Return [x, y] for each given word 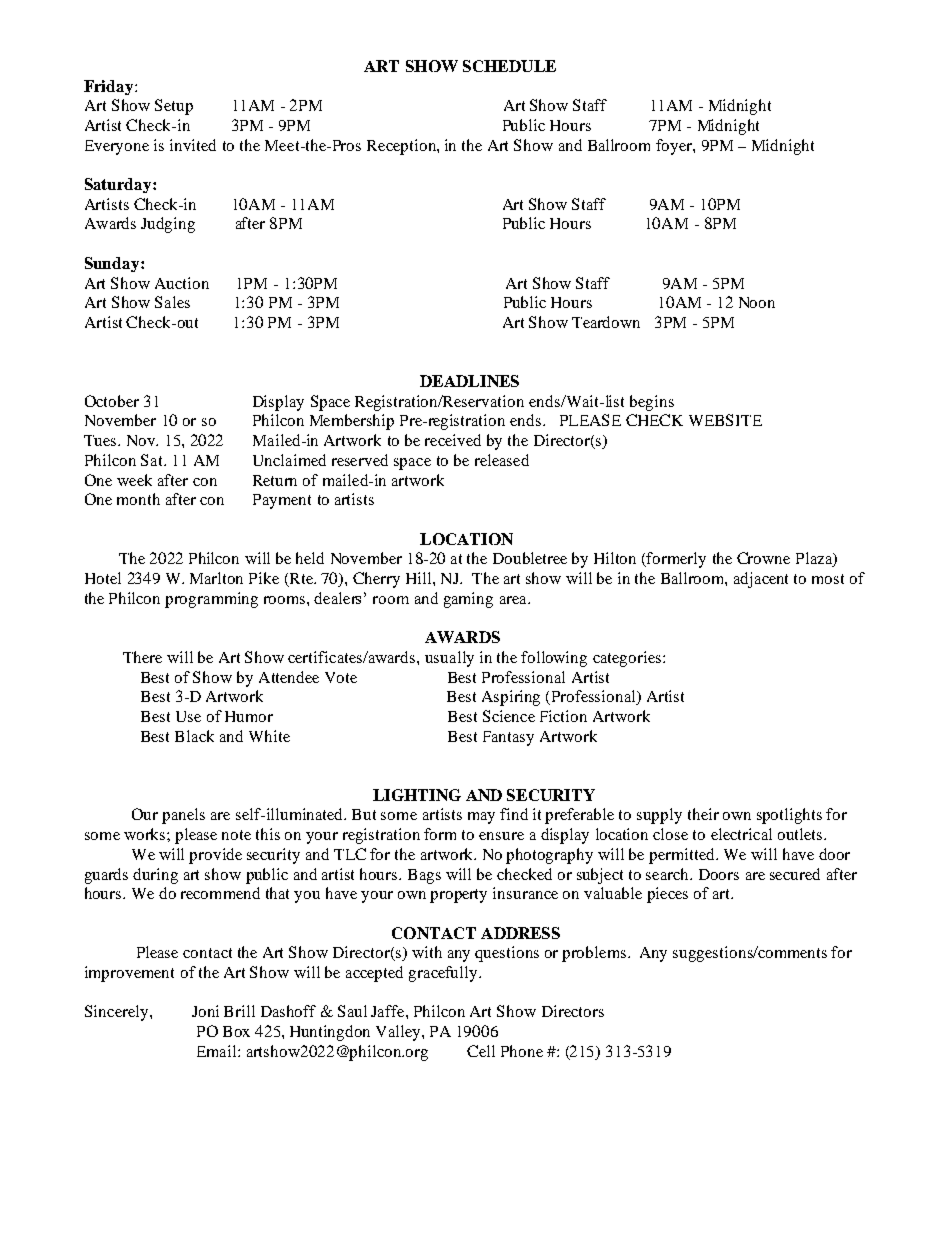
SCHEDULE [509, 66]
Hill [420, 578]
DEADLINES [469, 381]
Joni [205, 1011]
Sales [172, 302]
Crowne [763, 558]
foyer [675, 147]
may [481, 818]
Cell [481, 1051]
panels [183, 816]
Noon [757, 302]
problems [595, 954]
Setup [174, 107]
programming [211, 600]
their [703, 814]
